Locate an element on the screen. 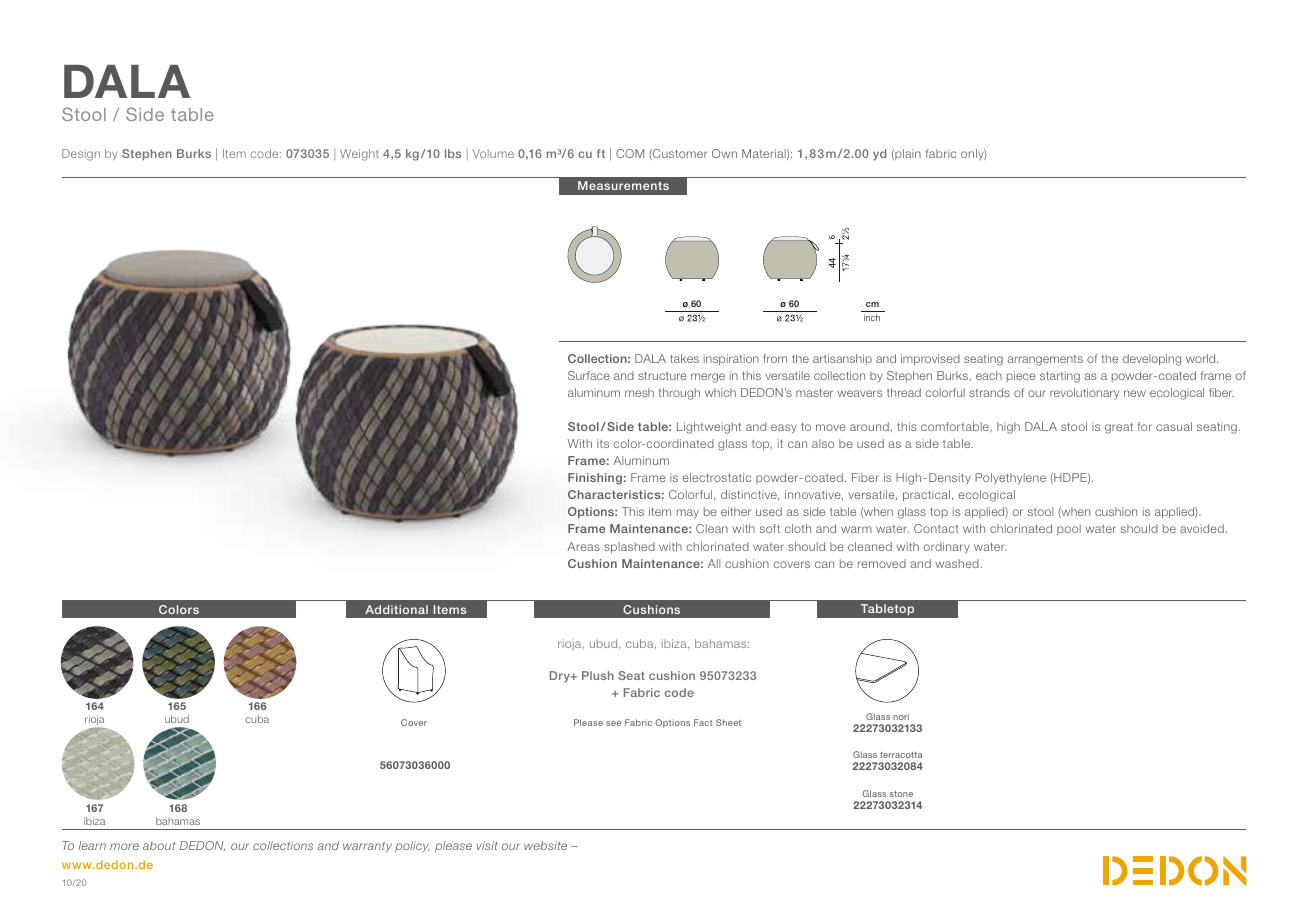 Image resolution: width=1308 pixels, height=924 pixels. washed is located at coordinates (958, 563).
